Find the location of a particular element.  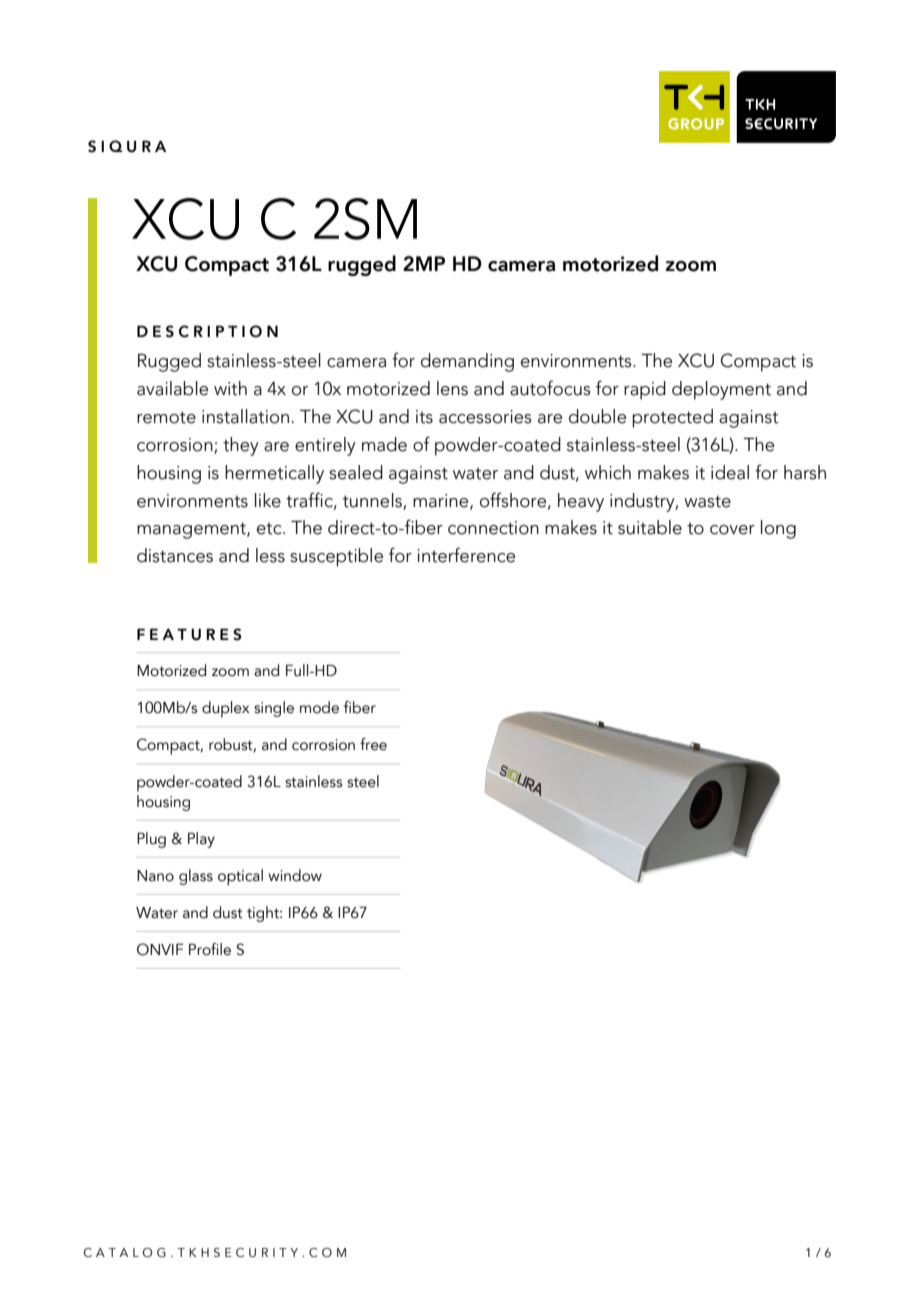

offshore is located at coordinates (514, 500).
